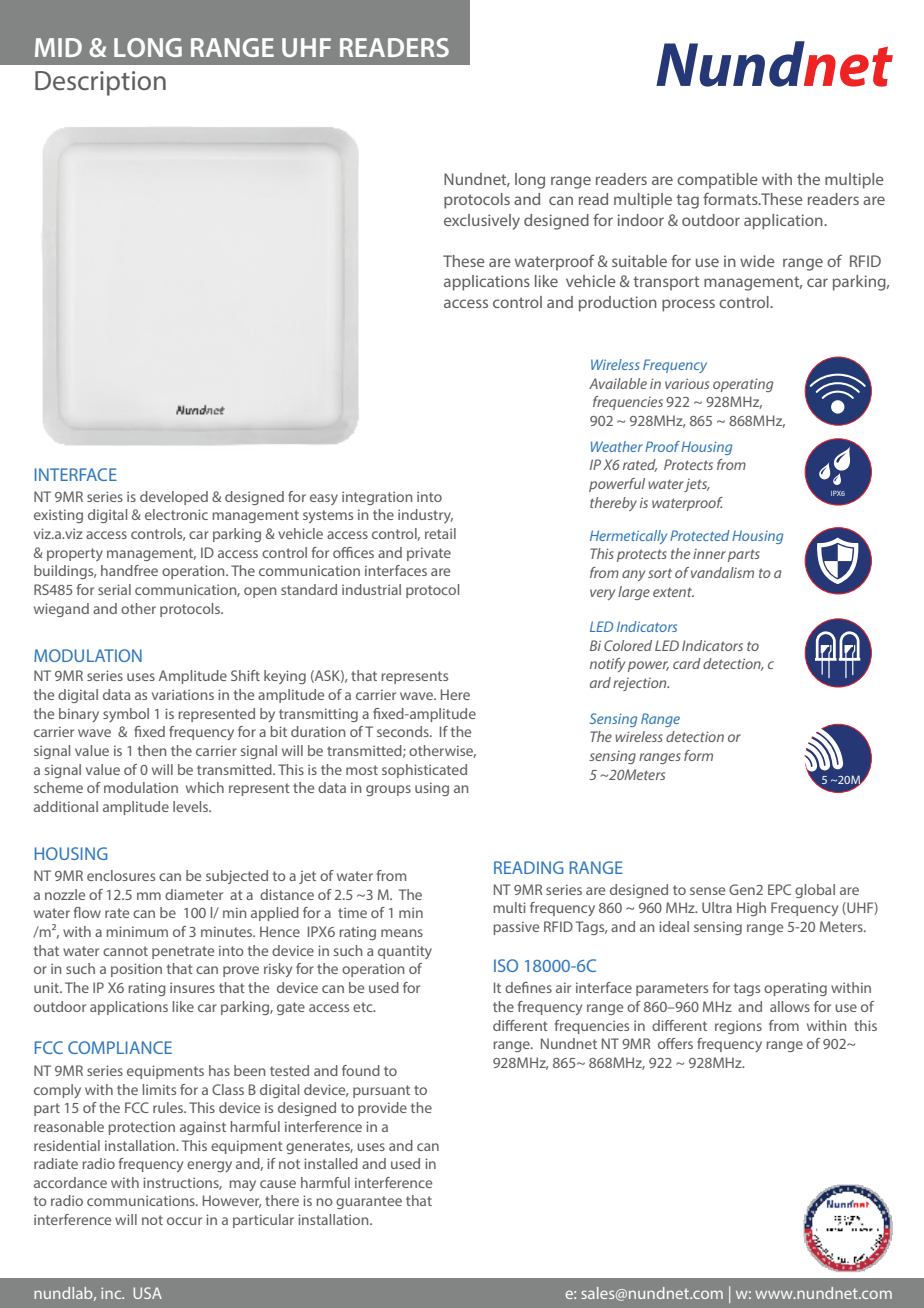  Describe the element at coordinates (738, 1027) in the document. I see `regions` at that location.
